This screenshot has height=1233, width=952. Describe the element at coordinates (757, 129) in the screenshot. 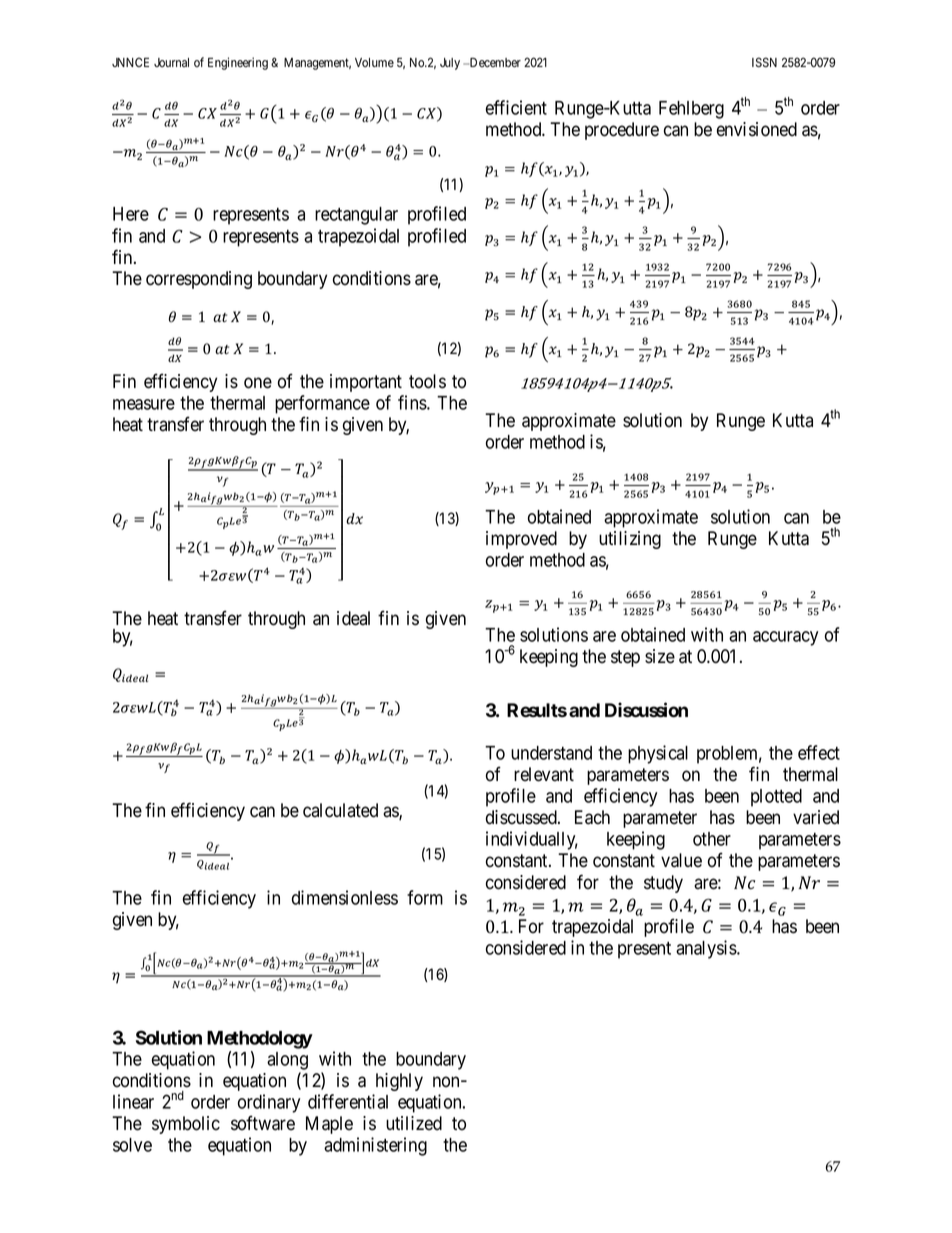

I see `envisioned` at that location.
